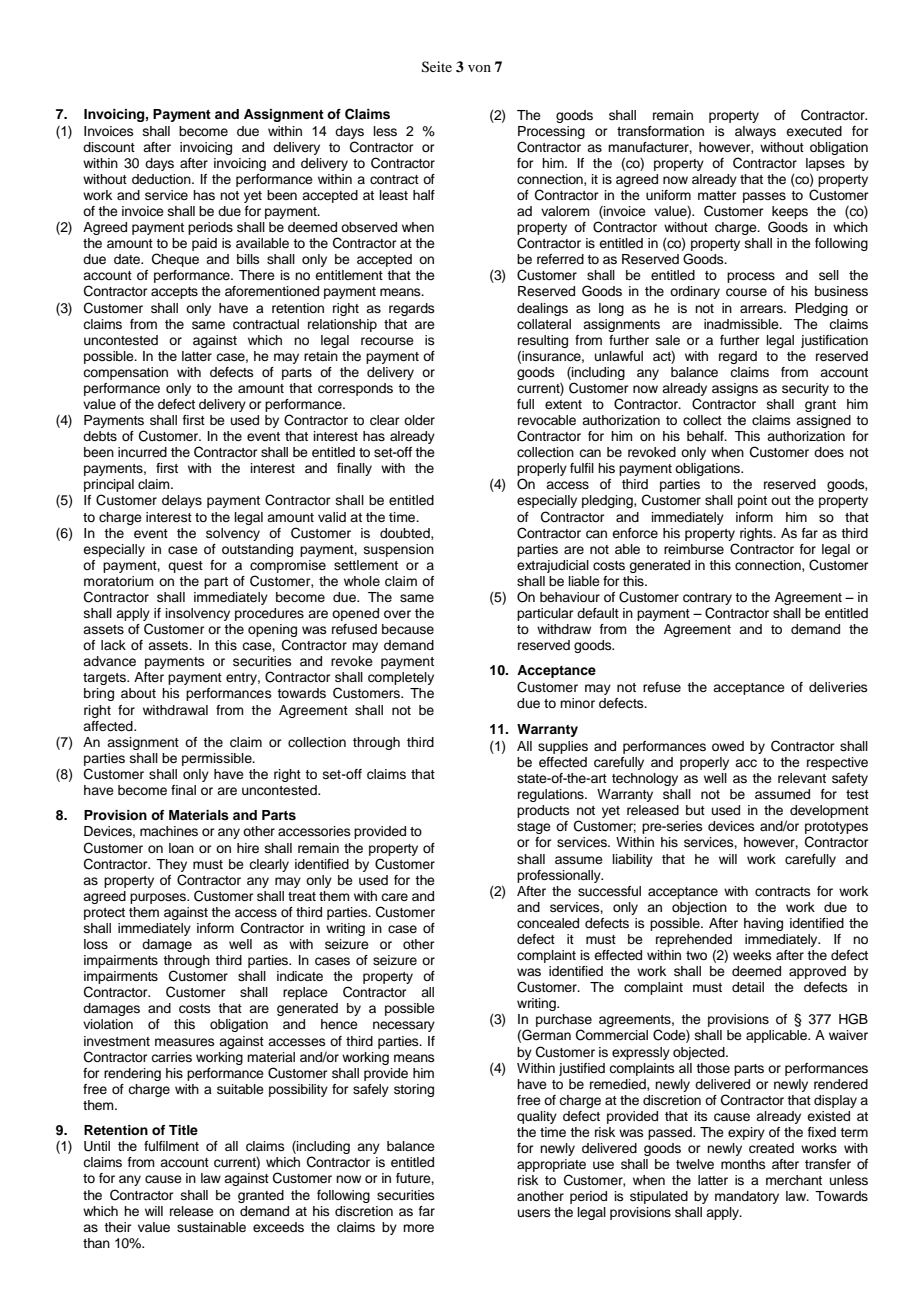 This screenshot has width=924, height=1308. What do you see at coordinates (109, 147) in the screenshot?
I see `discount` at bounding box center [109, 147].
